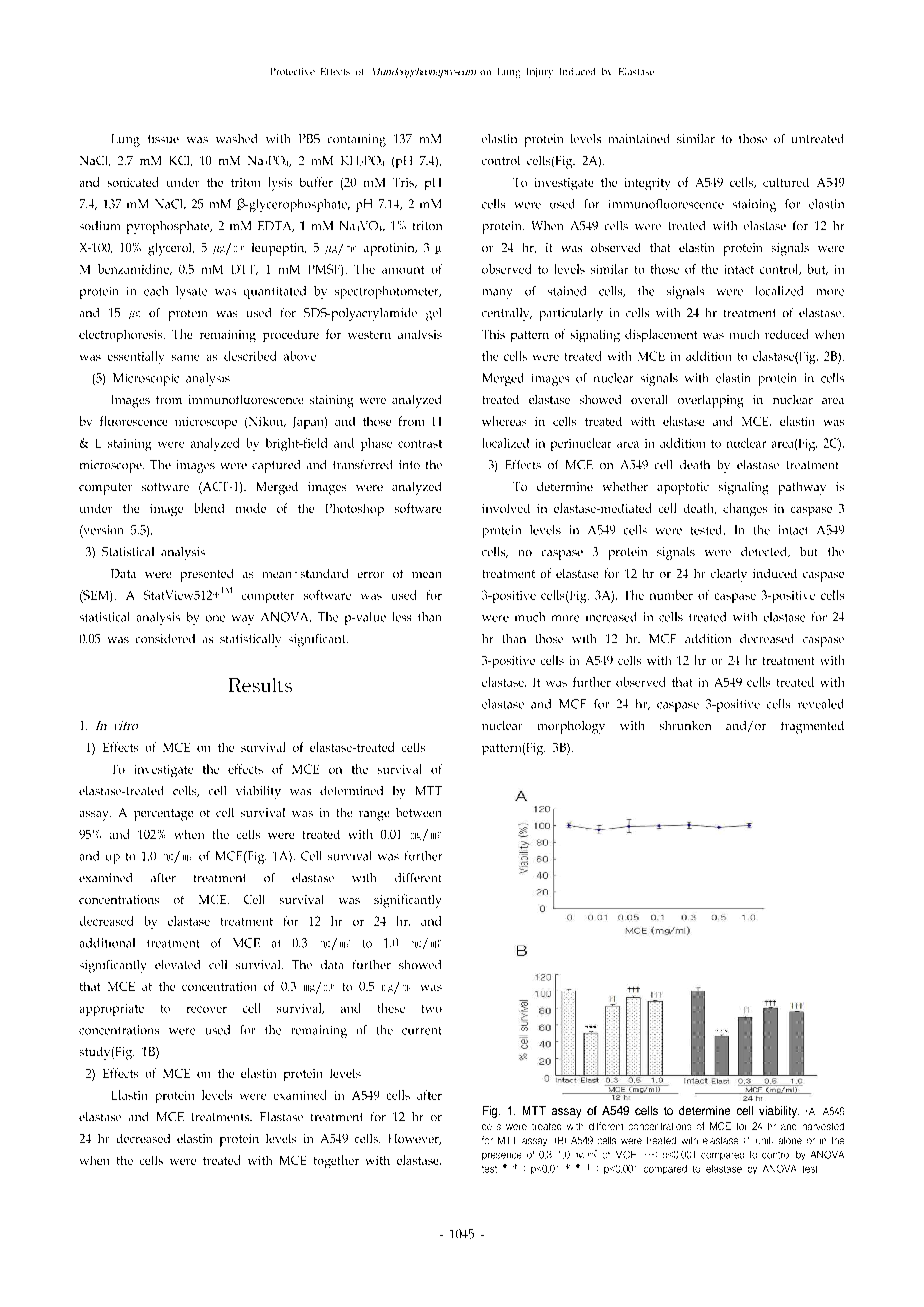 The height and width of the image is (1307, 924). I want to click on percentage, so click(168, 815).
